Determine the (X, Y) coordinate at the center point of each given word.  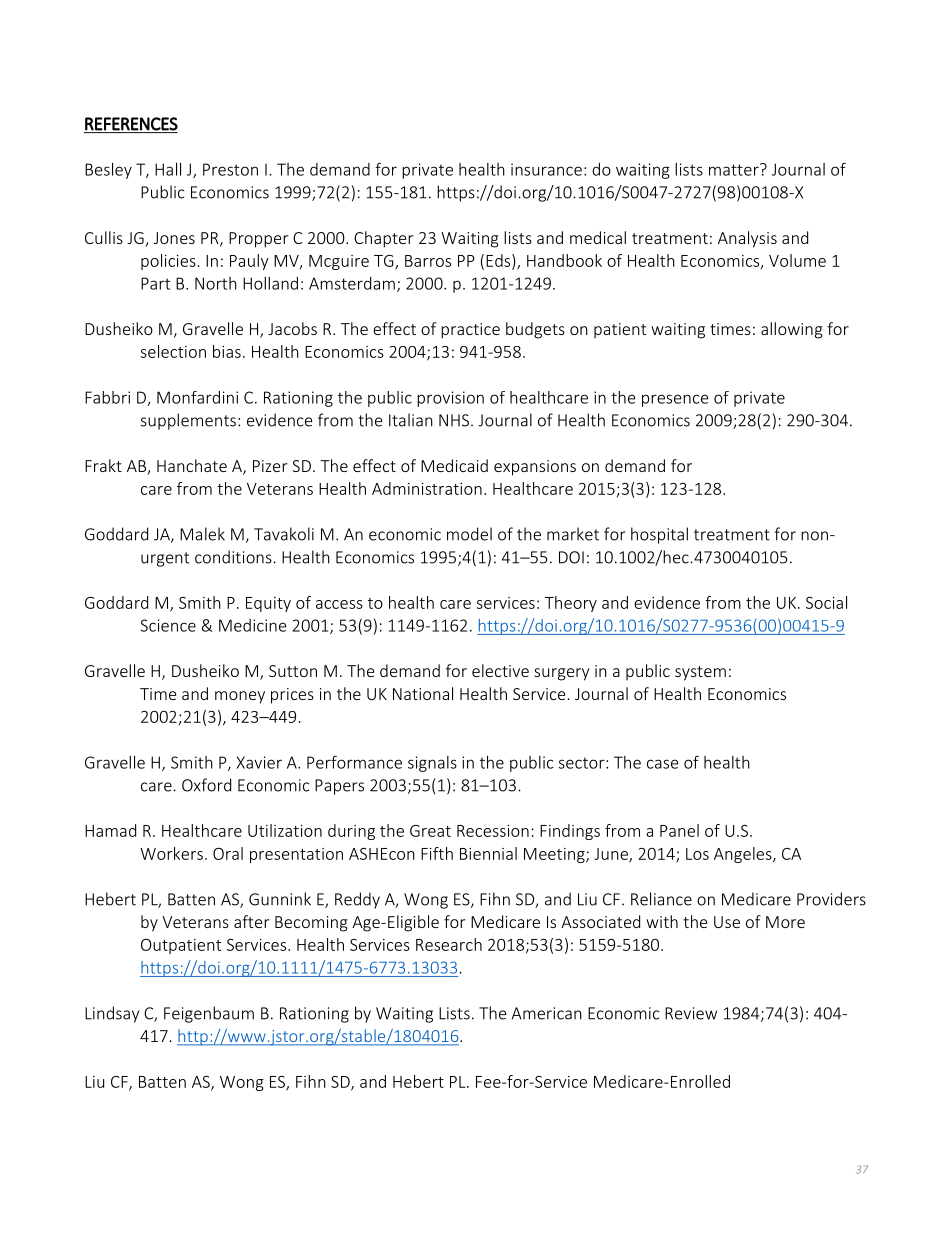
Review (691, 1013)
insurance (546, 169)
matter (735, 169)
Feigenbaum (209, 1014)
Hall (168, 169)
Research (449, 944)
